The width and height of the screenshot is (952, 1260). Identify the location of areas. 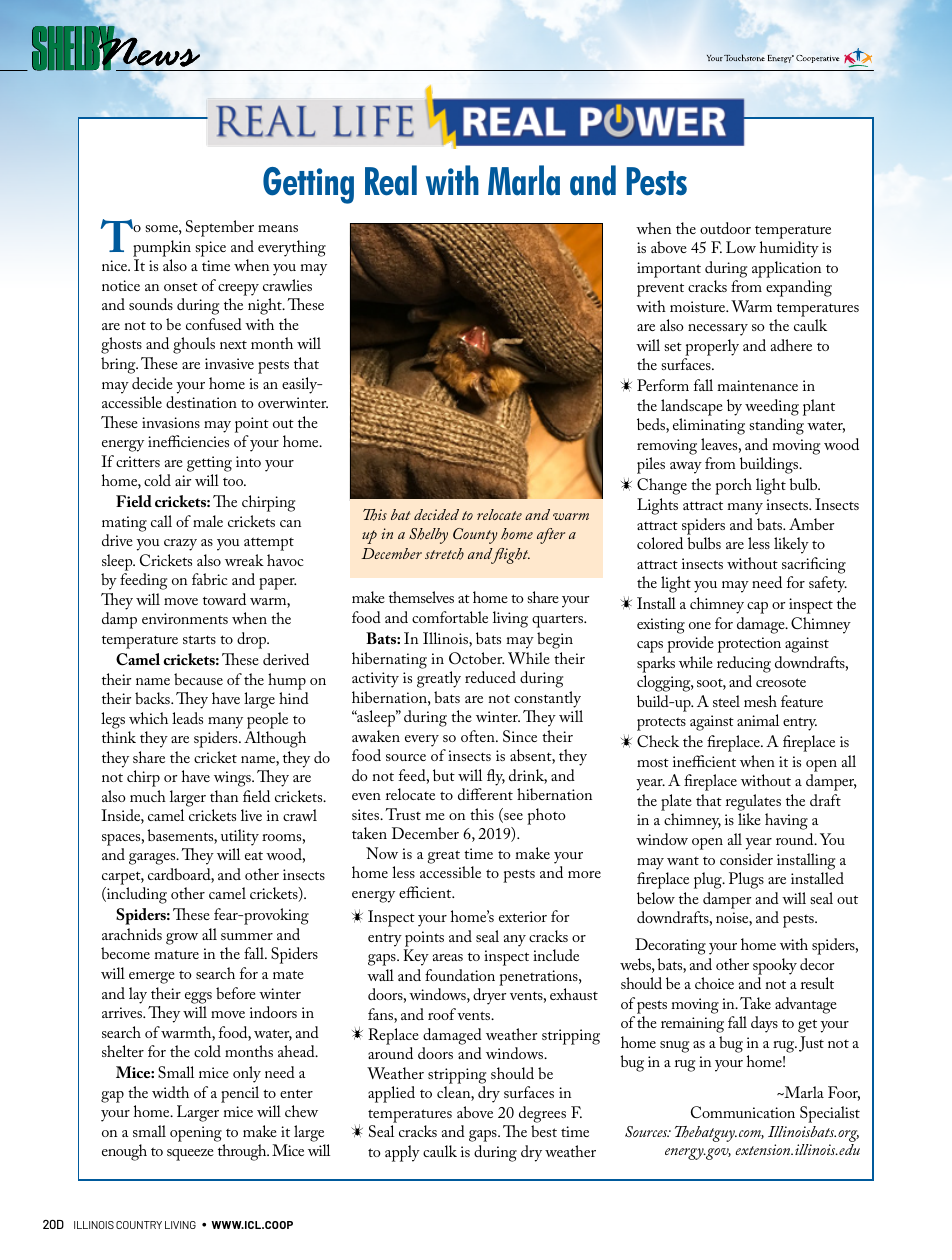
(448, 957).
